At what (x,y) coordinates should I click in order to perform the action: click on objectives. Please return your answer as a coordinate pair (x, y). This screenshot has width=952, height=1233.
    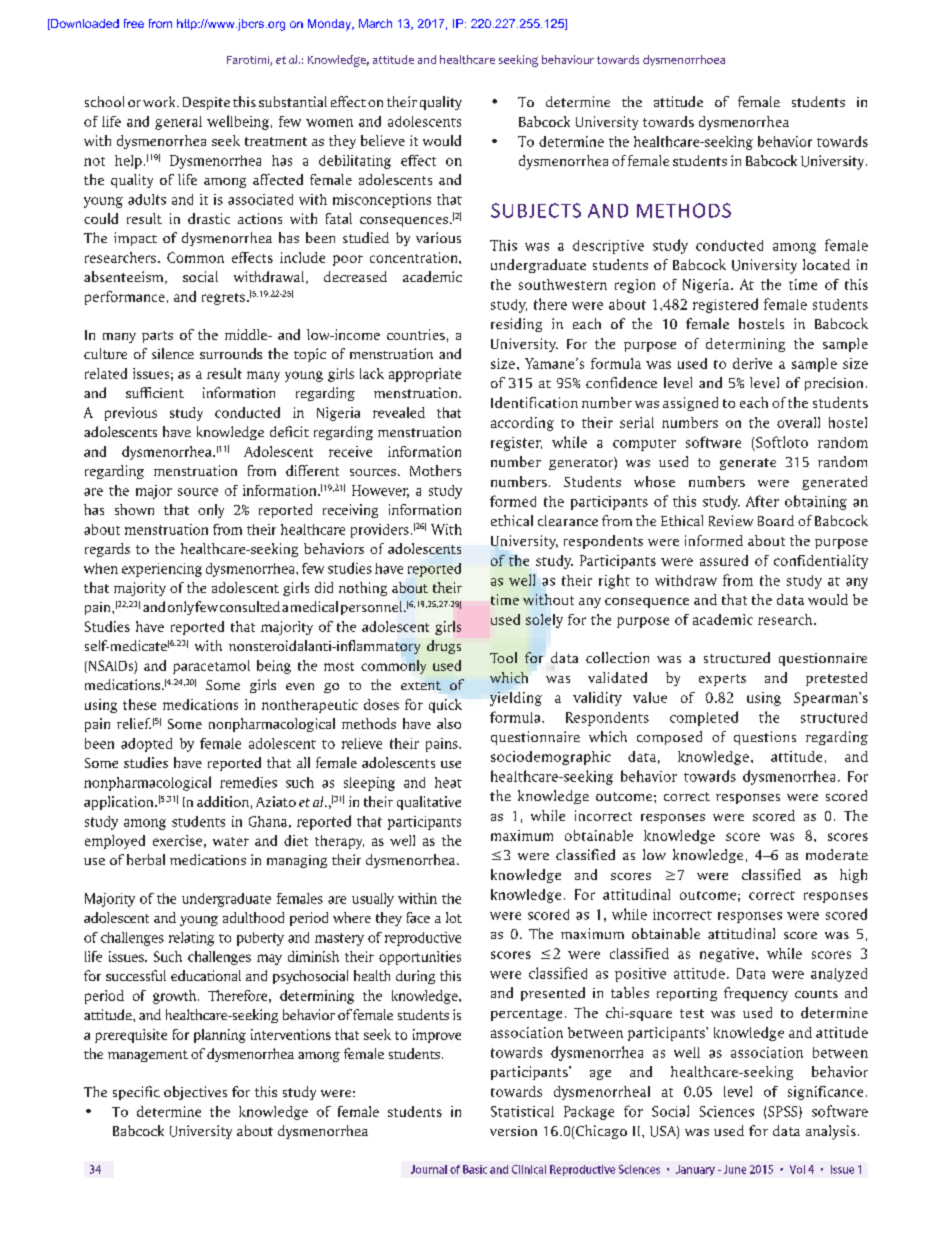
    Looking at the image, I should click on (195, 1093).
